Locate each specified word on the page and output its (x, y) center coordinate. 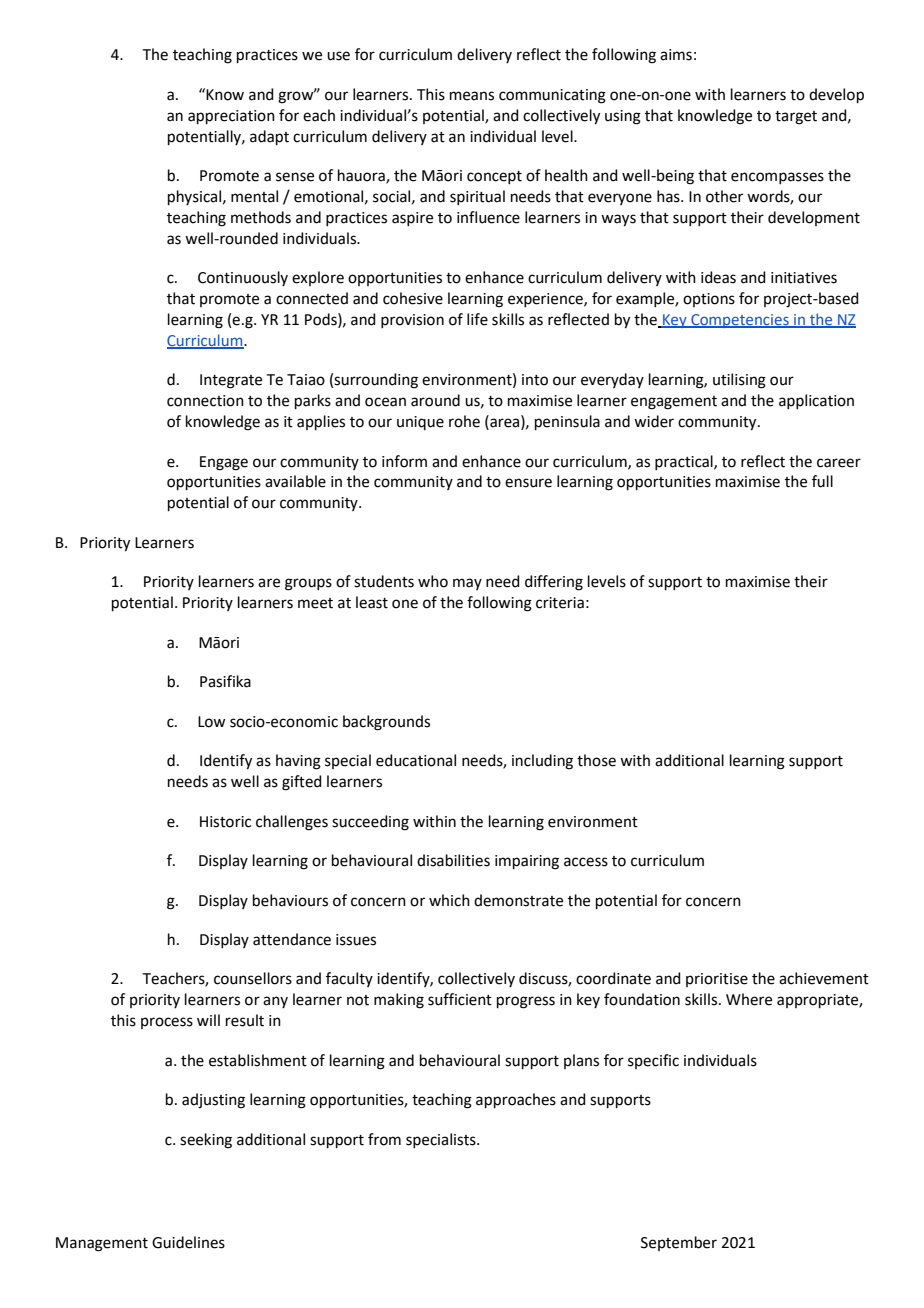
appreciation (231, 117)
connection (205, 401)
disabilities (453, 860)
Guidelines (188, 1242)
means (472, 96)
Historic (225, 822)
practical (685, 462)
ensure (528, 483)
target (796, 118)
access (586, 862)
